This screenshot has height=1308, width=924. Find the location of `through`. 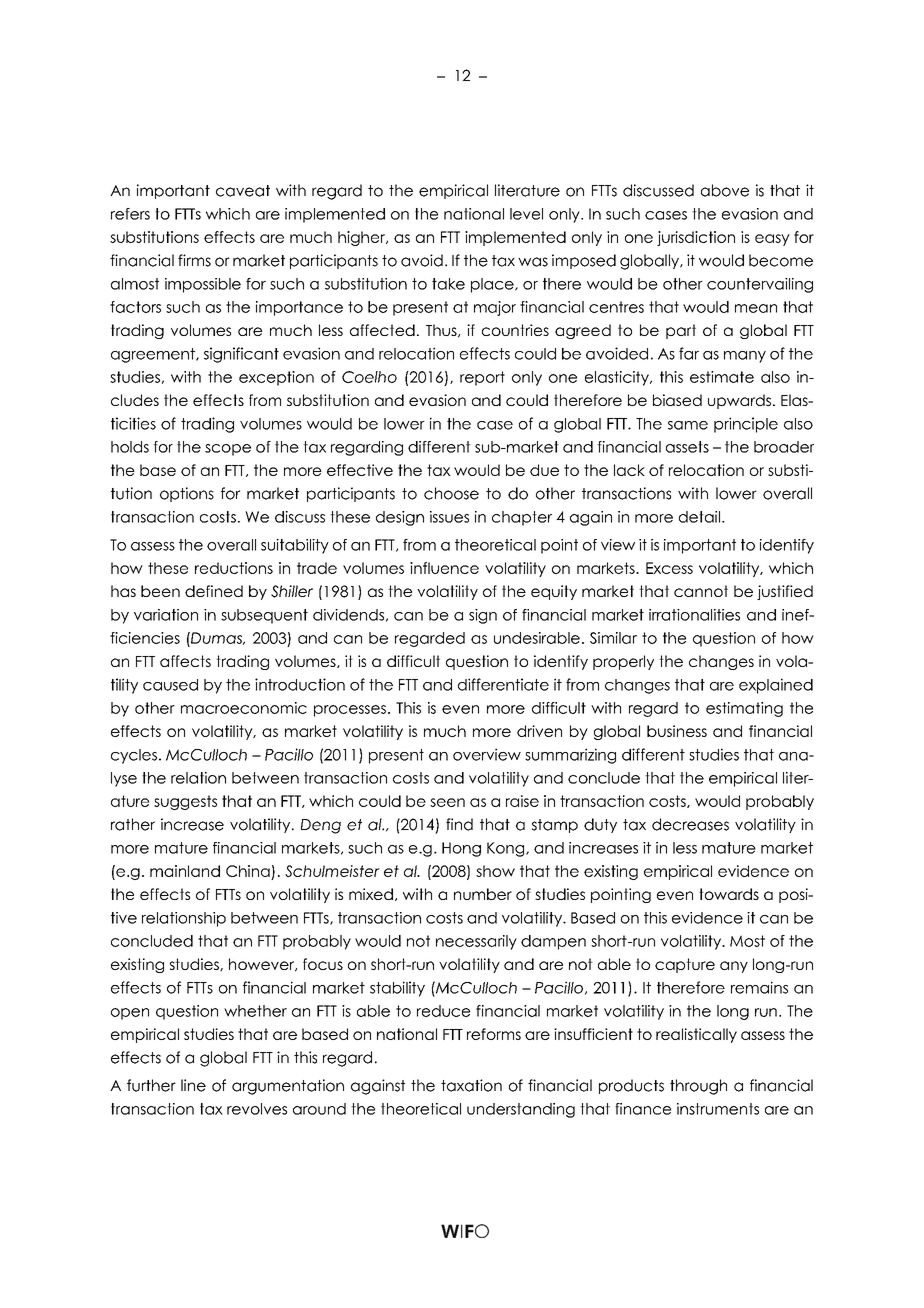

through is located at coordinates (698, 1087).
